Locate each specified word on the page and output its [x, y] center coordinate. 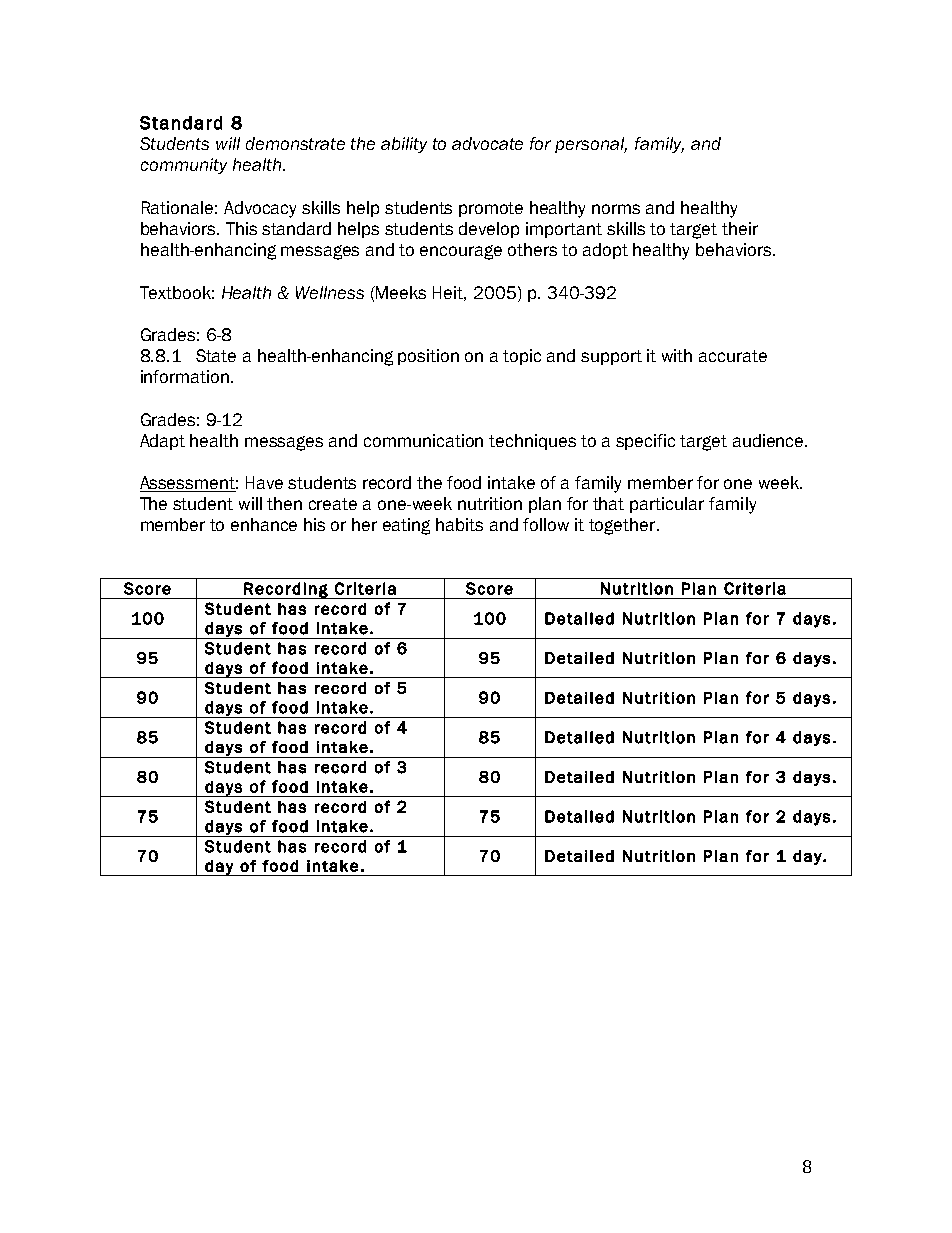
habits [459, 524]
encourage [461, 252]
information [186, 376]
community [184, 166]
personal [591, 145]
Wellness [330, 292]
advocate [487, 143]
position [428, 357]
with [677, 355]
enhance [264, 524]
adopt [605, 251]
